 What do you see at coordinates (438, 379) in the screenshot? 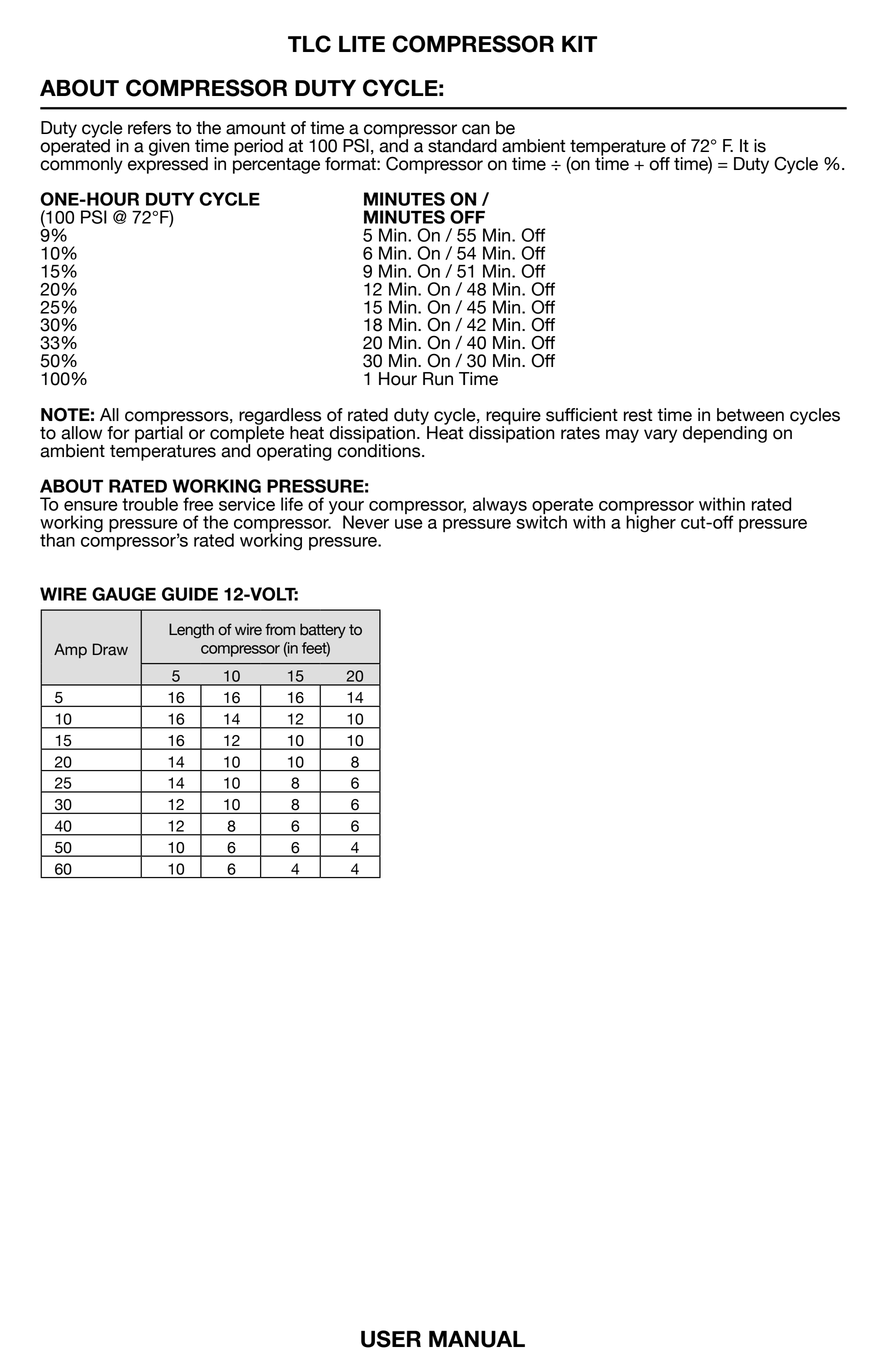
I see `Run` at bounding box center [438, 379].
